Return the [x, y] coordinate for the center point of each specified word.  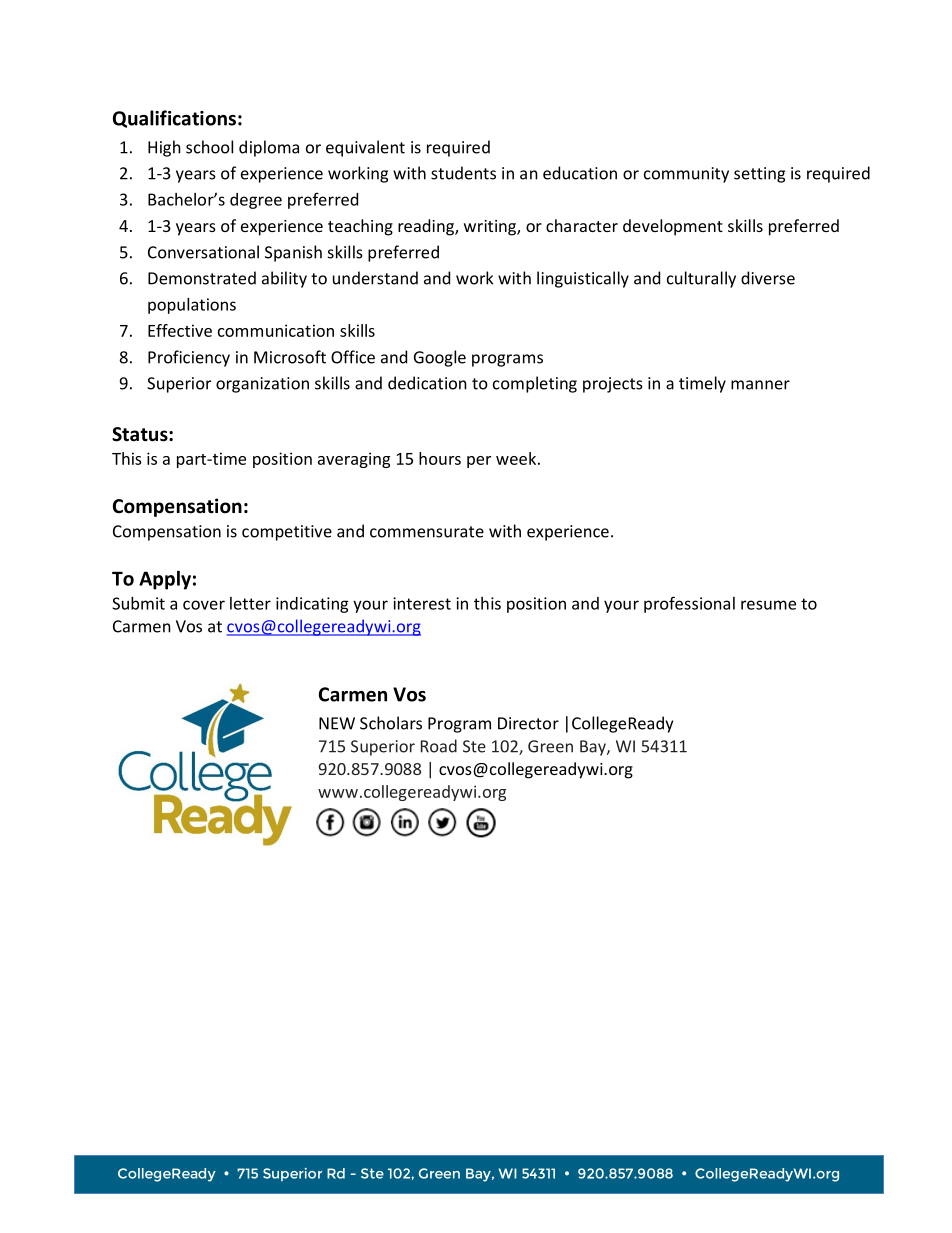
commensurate [427, 532]
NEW [337, 723]
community [686, 175]
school [209, 147]
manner [760, 385]
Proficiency [189, 358]
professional [689, 604]
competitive [287, 533]
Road [439, 746]
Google [440, 358]
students [463, 173]
